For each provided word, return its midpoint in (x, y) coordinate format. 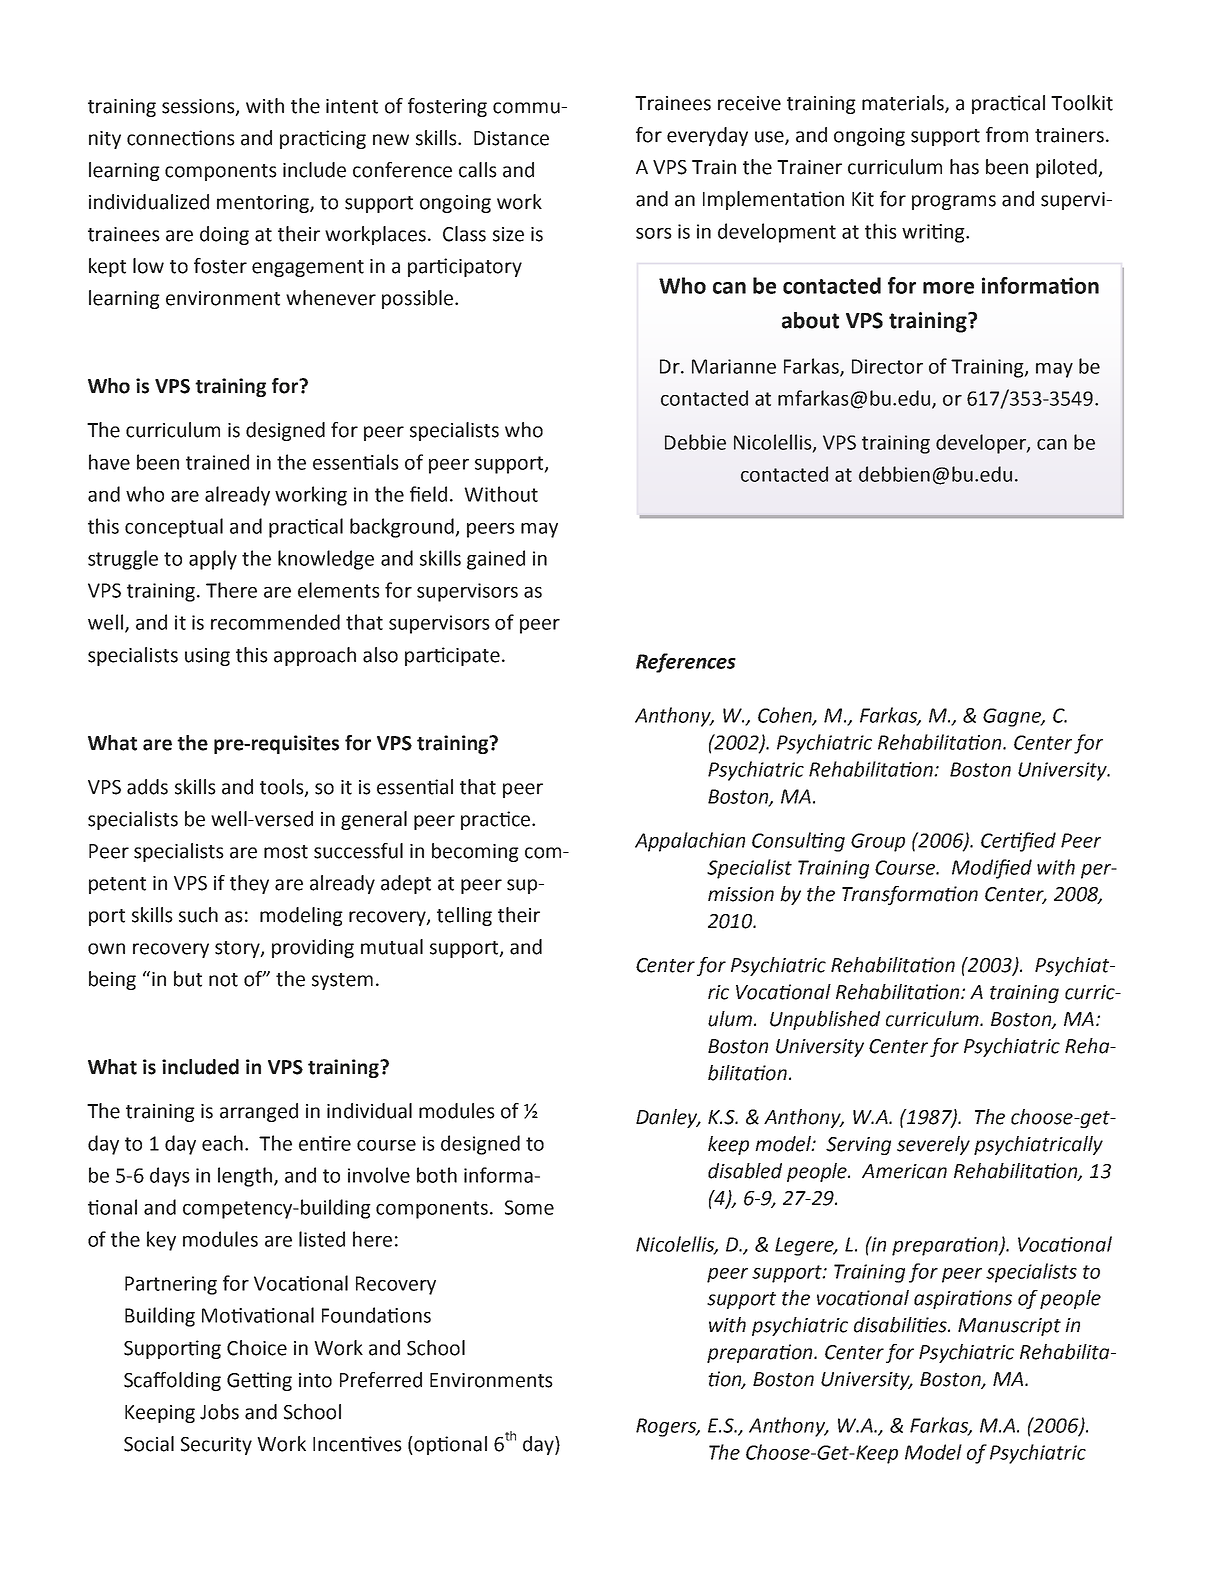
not (223, 980)
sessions (199, 107)
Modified (992, 869)
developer (982, 444)
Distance (511, 138)
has (964, 167)
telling (464, 916)
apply (213, 560)
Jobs (219, 1412)
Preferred (381, 1380)
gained (496, 560)
